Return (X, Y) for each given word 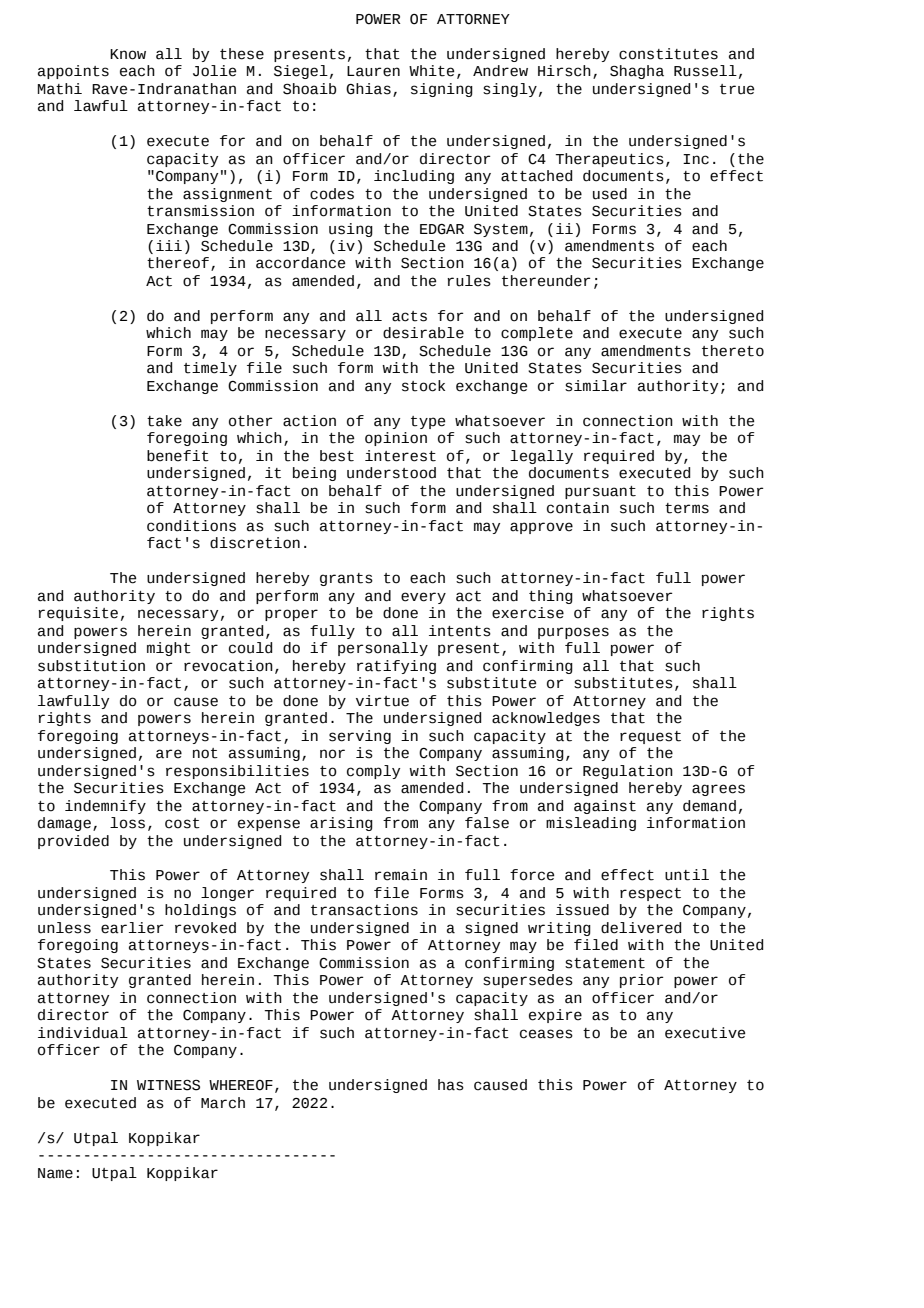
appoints (73, 72)
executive (705, 1033)
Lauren (373, 71)
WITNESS (168, 1085)
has (451, 1085)
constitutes (668, 54)
